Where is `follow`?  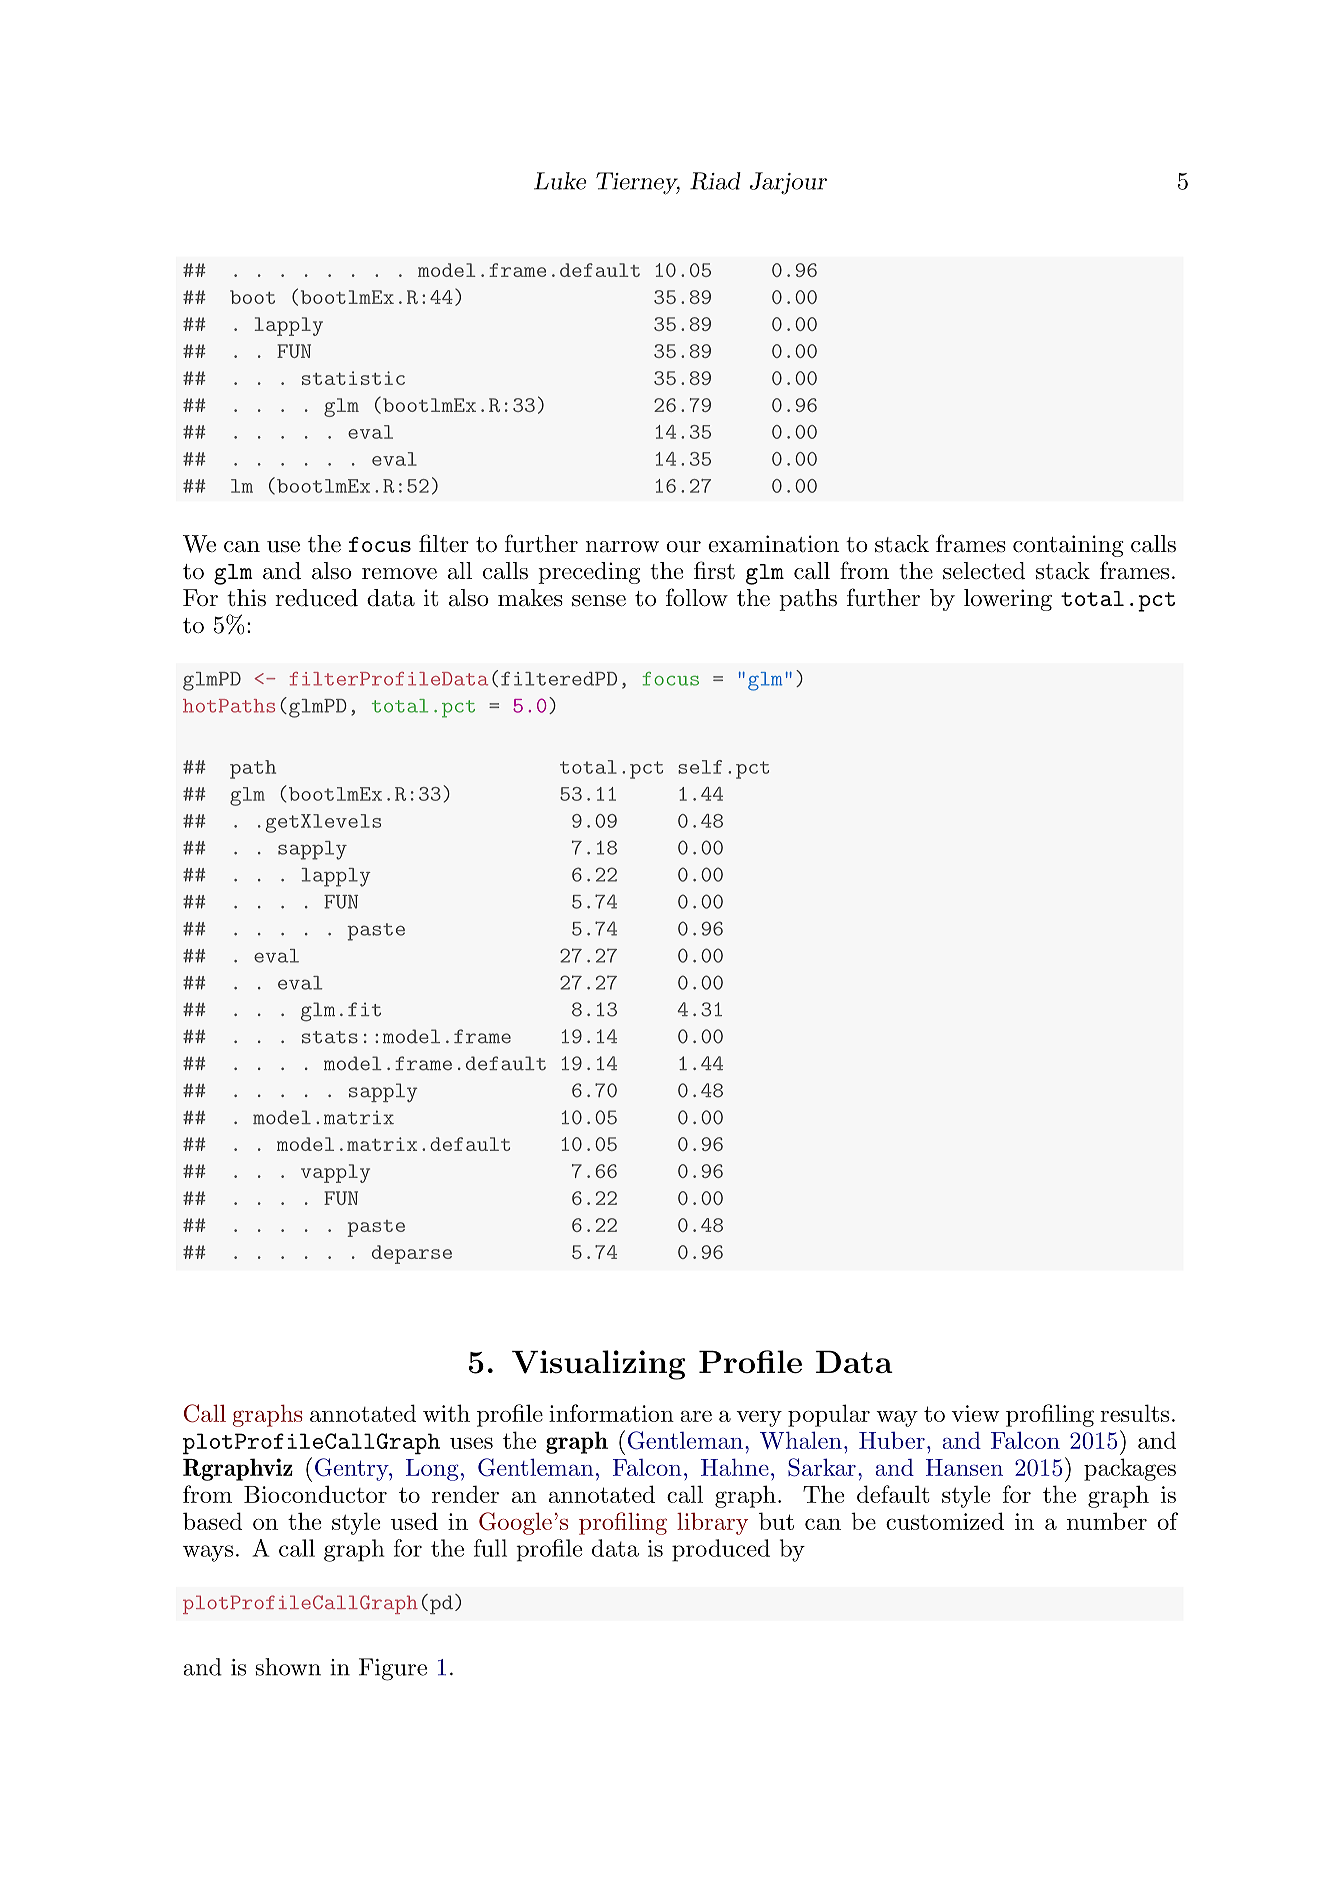
follow is located at coordinates (697, 597).
